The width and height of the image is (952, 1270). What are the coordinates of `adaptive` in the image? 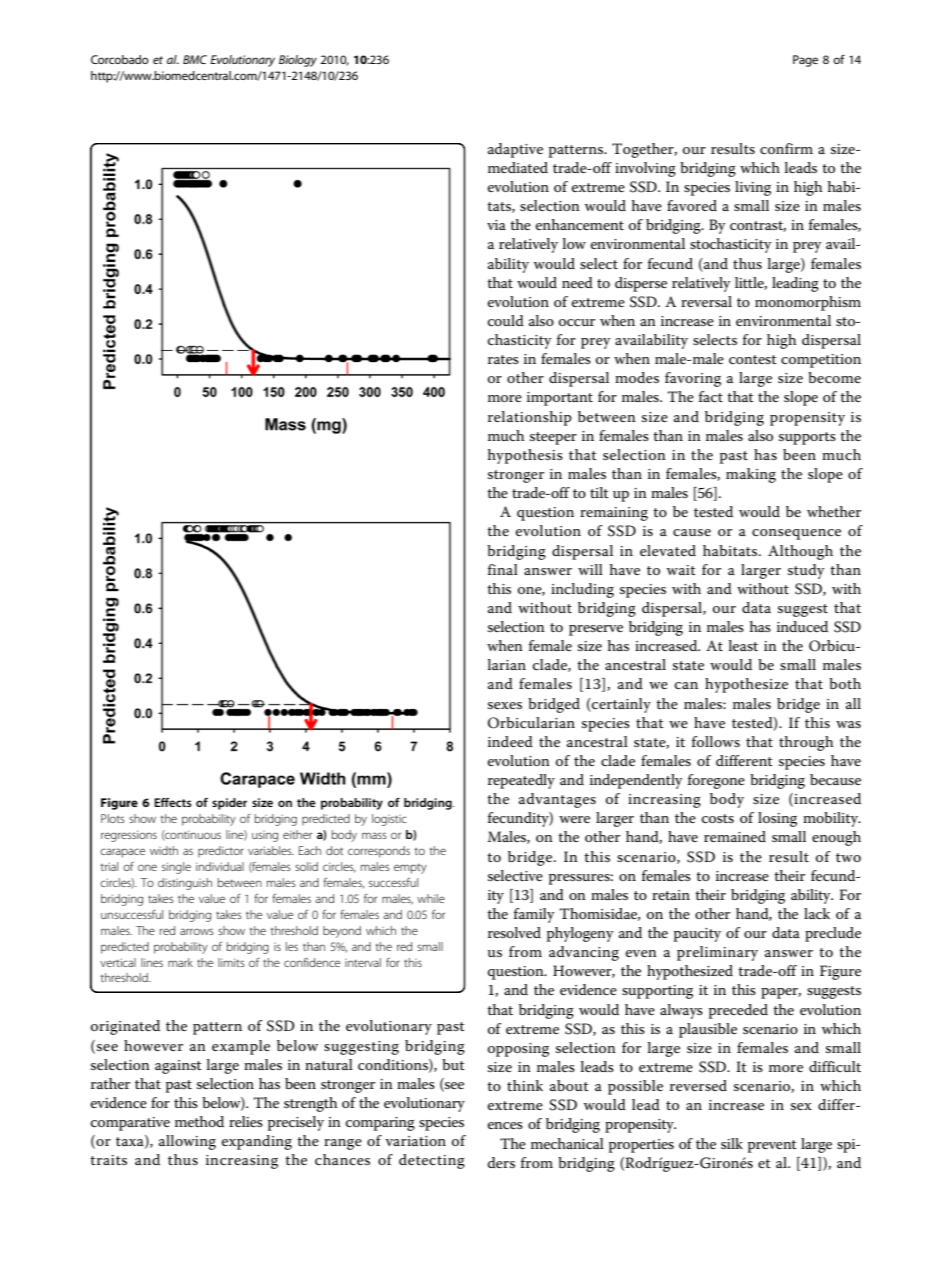 It's located at (515, 150).
